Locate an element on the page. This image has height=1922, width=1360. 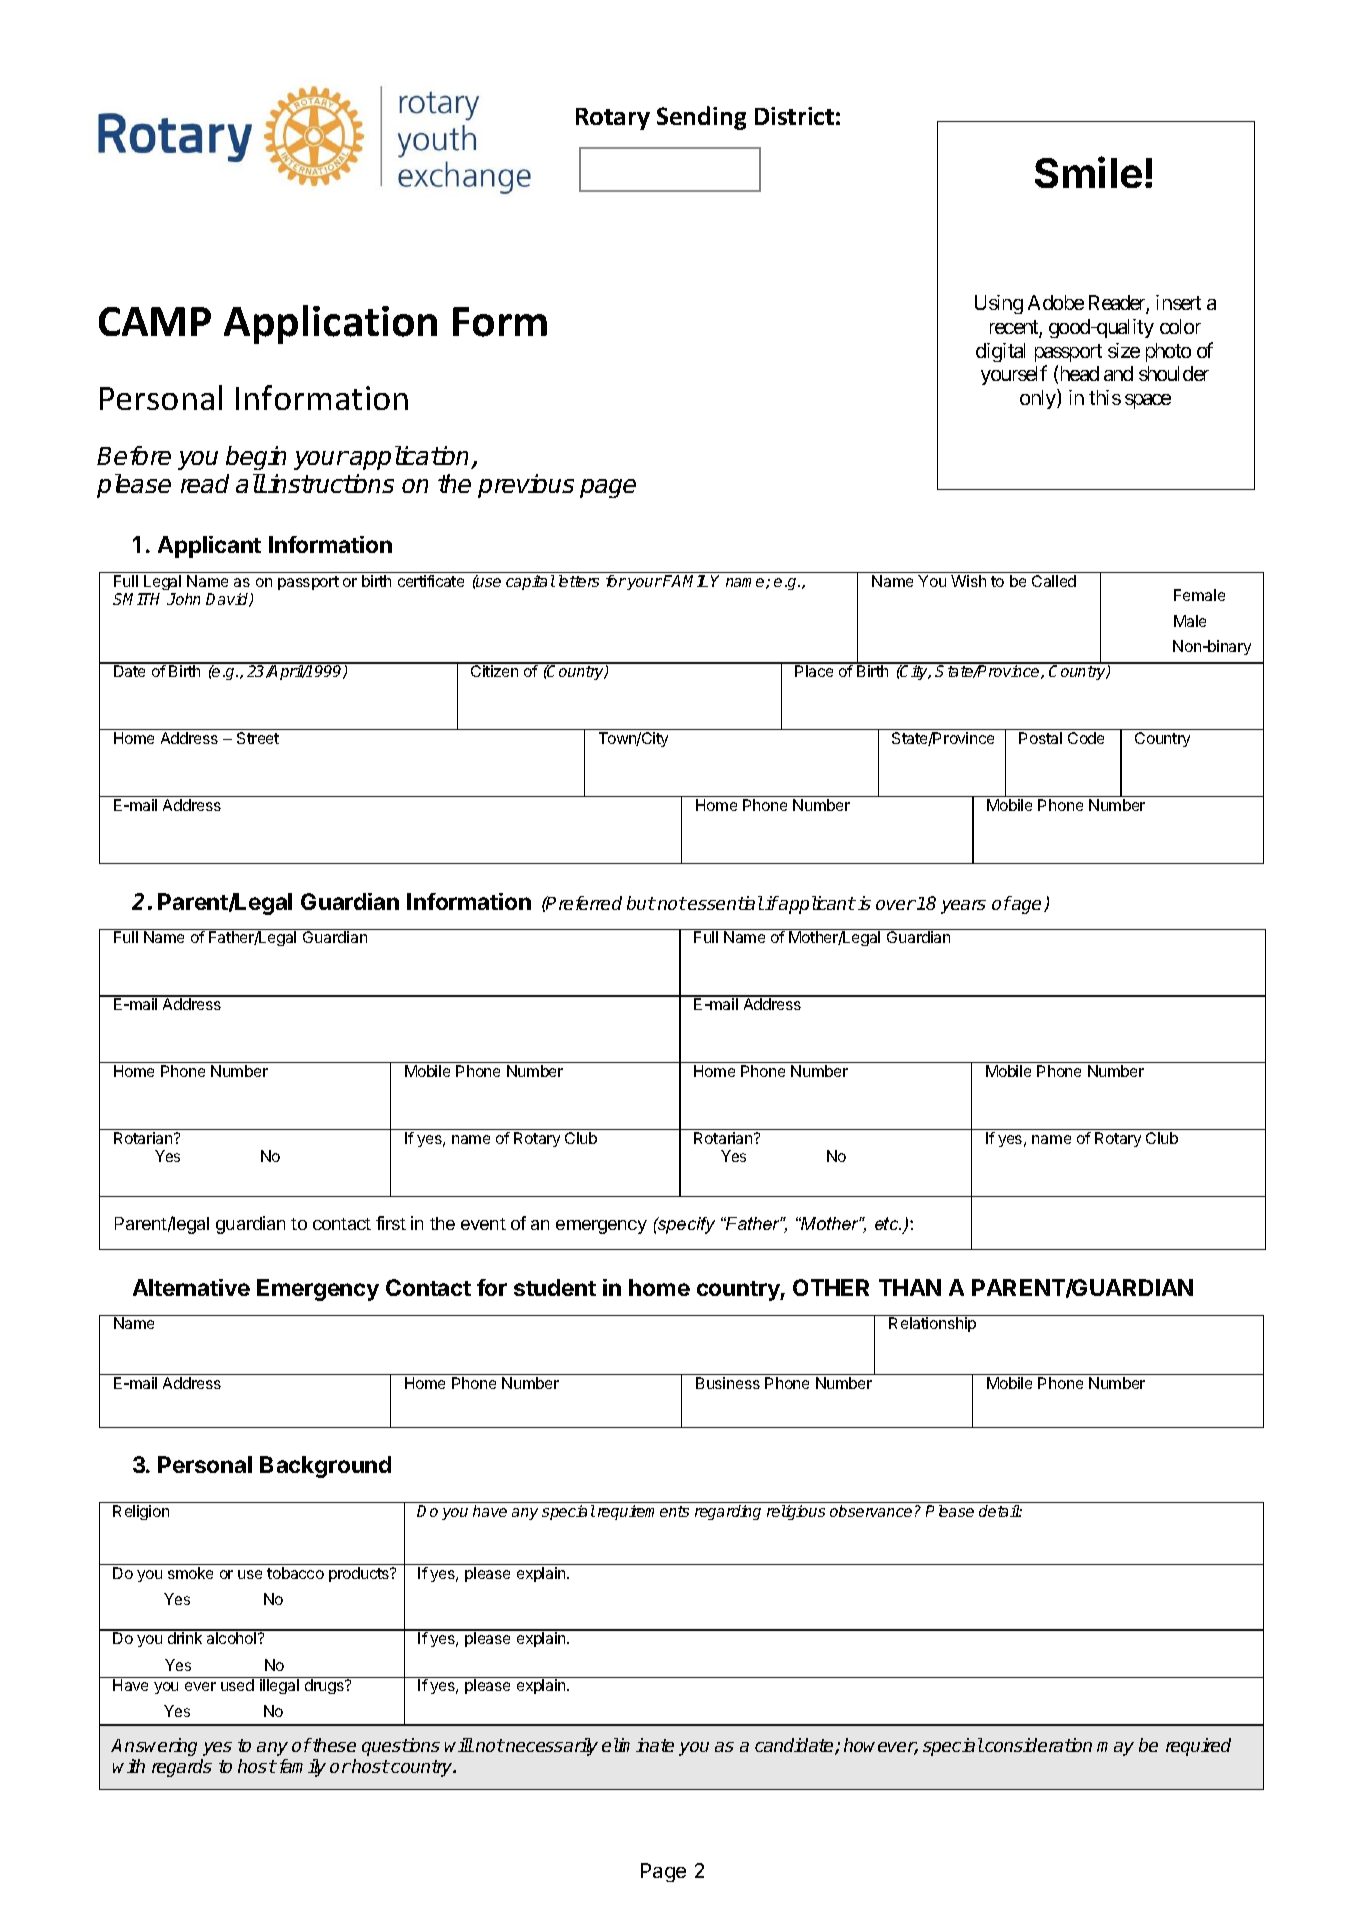
years is located at coordinates (963, 907).
